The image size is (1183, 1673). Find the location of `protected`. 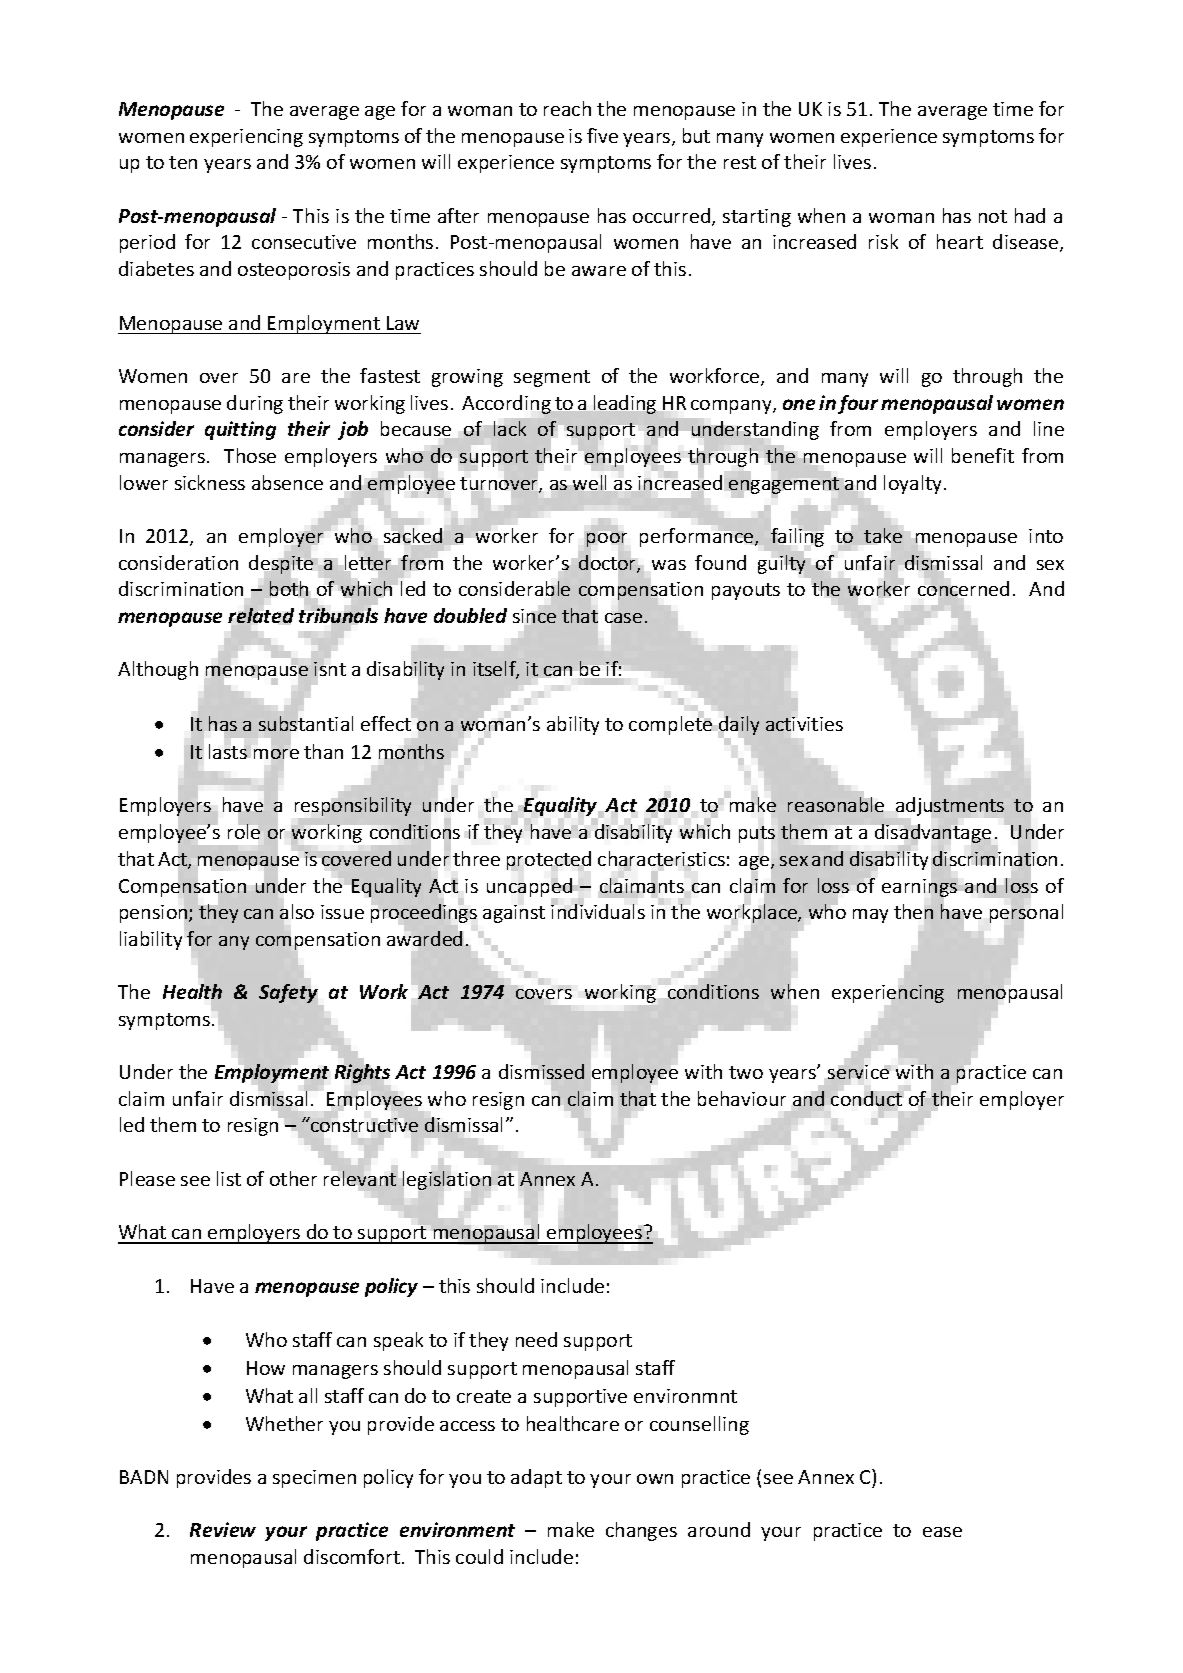

protected is located at coordinates (549, 860).
